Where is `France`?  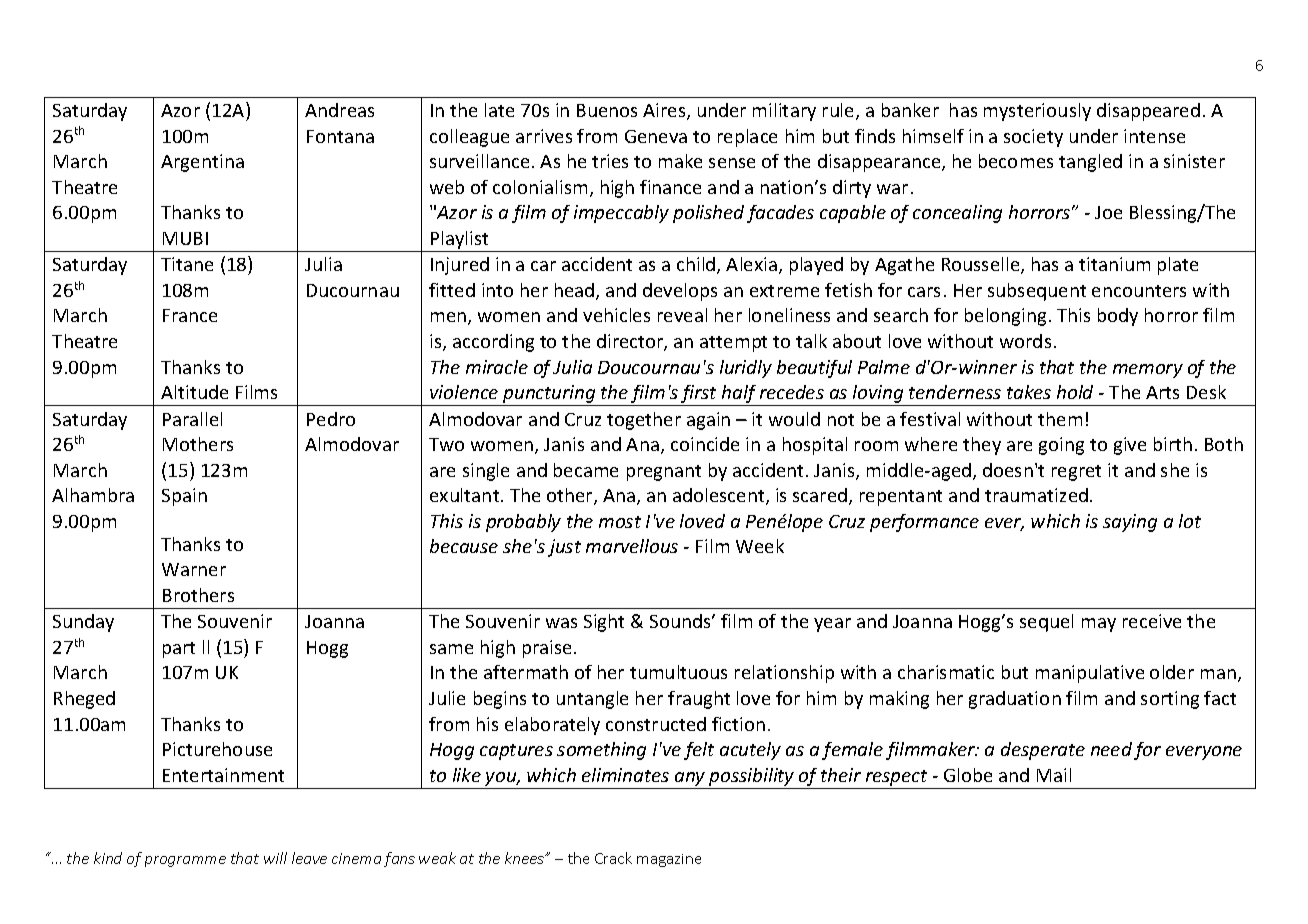 France is located at coordinates (190, 315).
